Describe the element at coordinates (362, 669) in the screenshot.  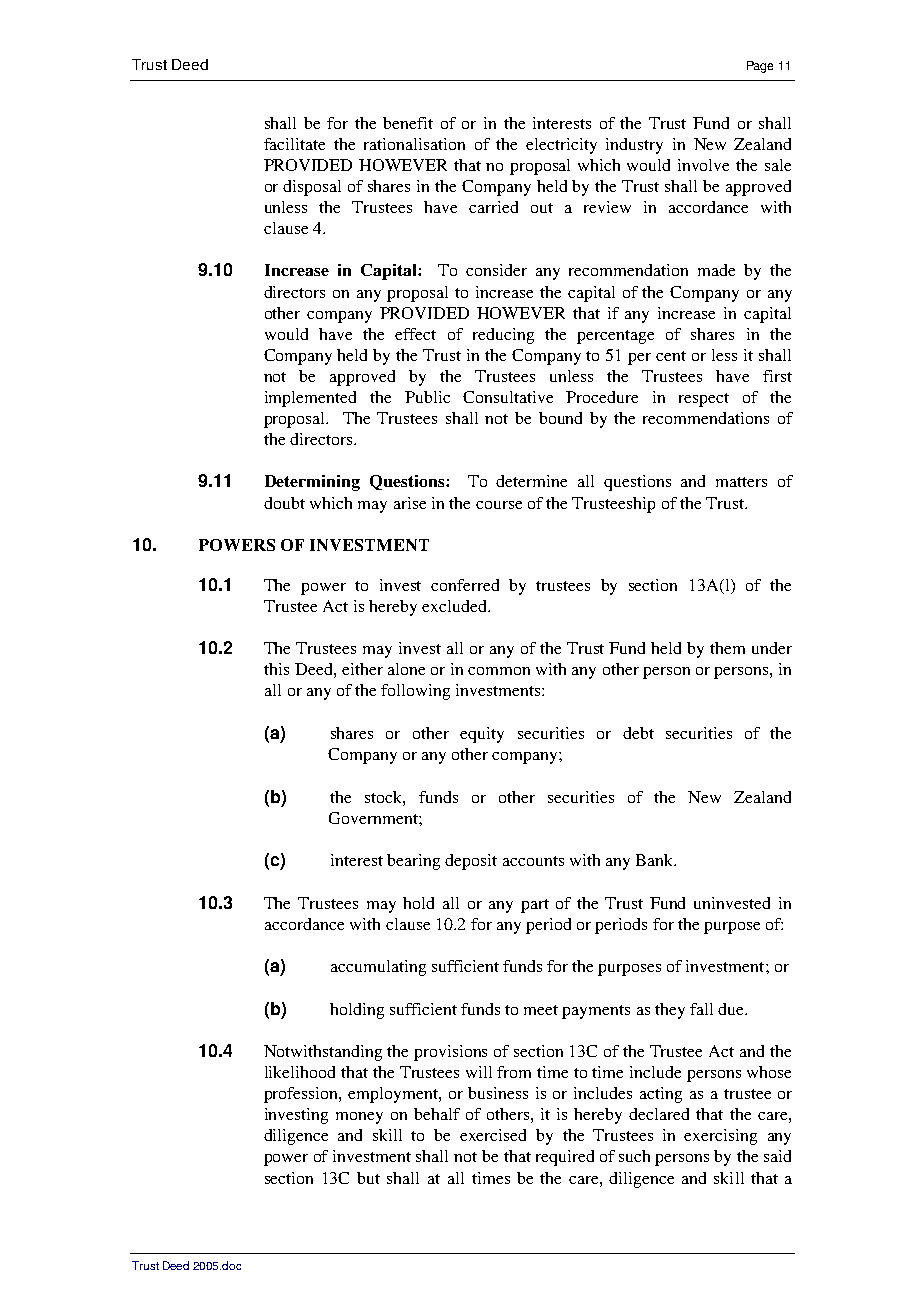
I see `either` at that location.
